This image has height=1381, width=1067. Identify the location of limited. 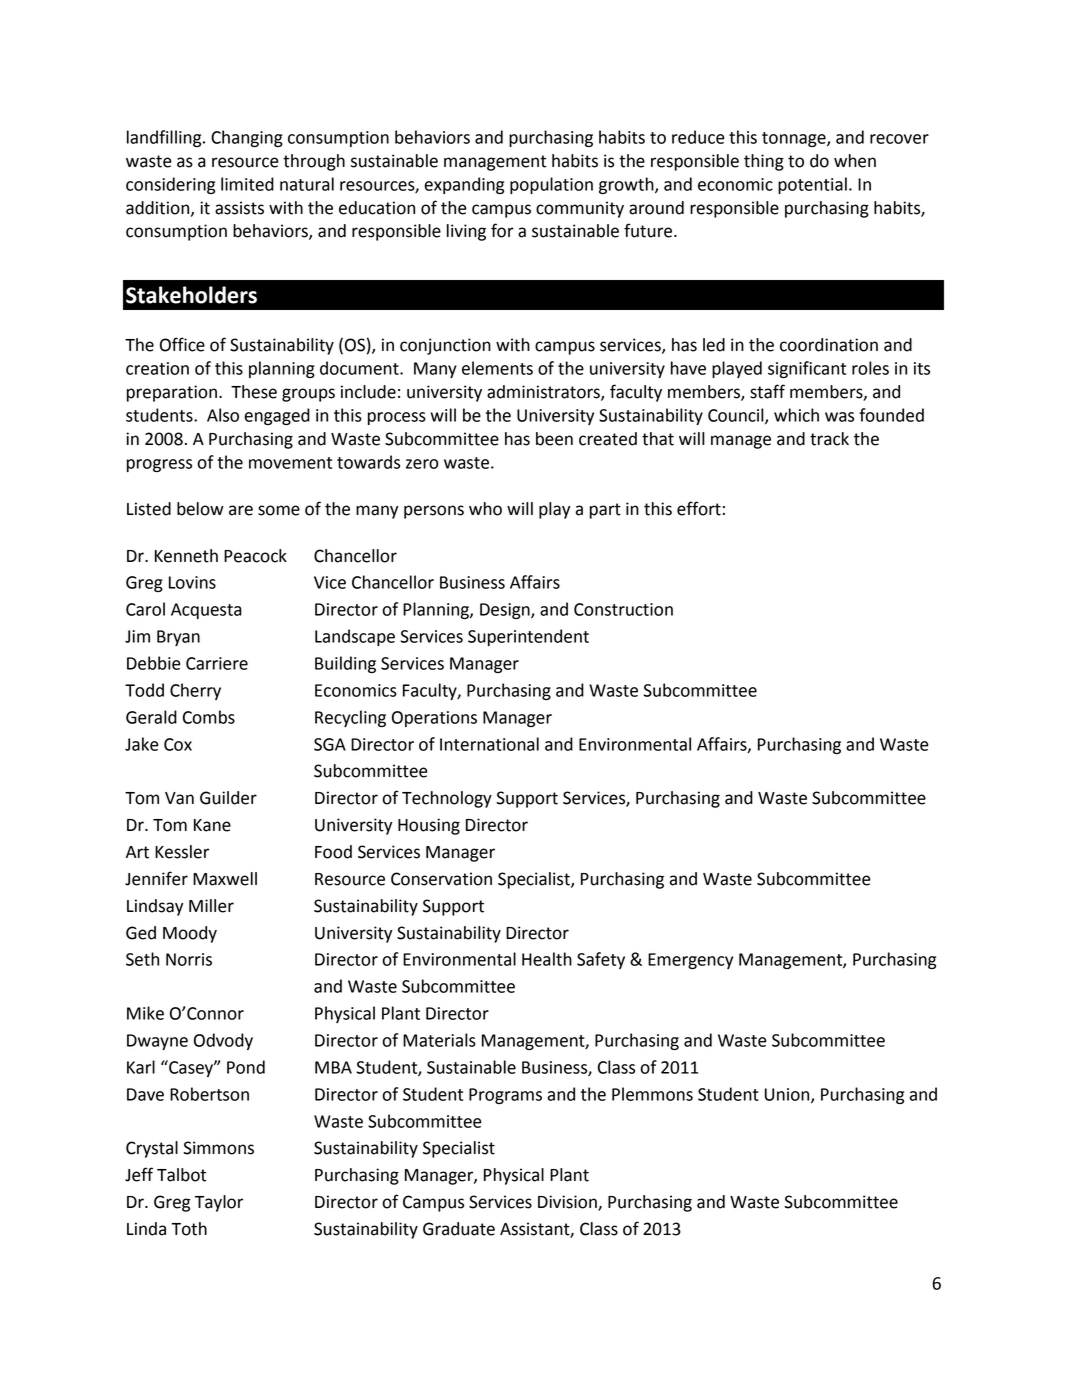
(247, 184).
